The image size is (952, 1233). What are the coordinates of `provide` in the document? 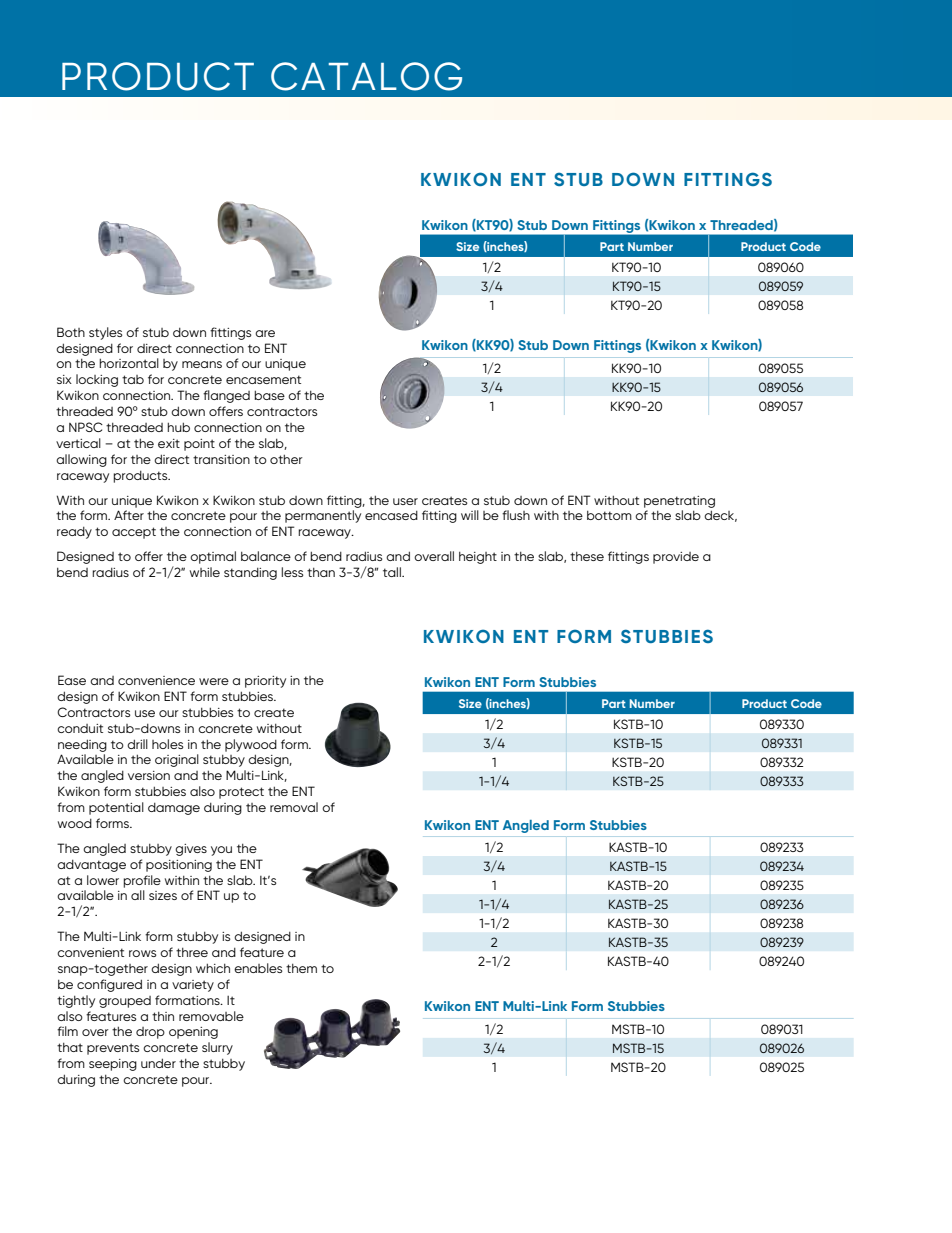 It's located at (676, 558).
